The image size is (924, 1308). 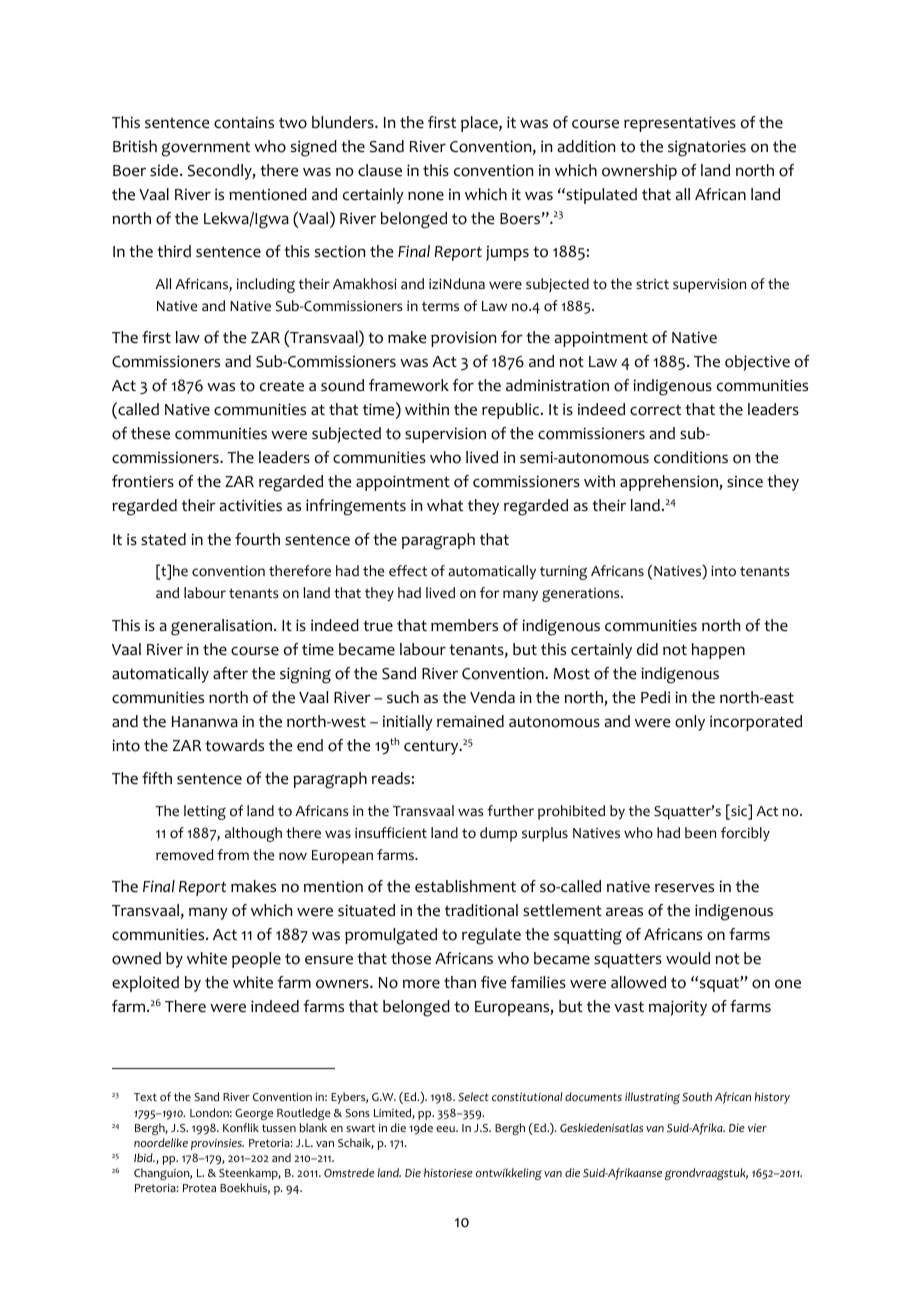 What do you see at coordinates (251, 505) in the screenshot?
I see `activities` at bounding box center [251, 505].
